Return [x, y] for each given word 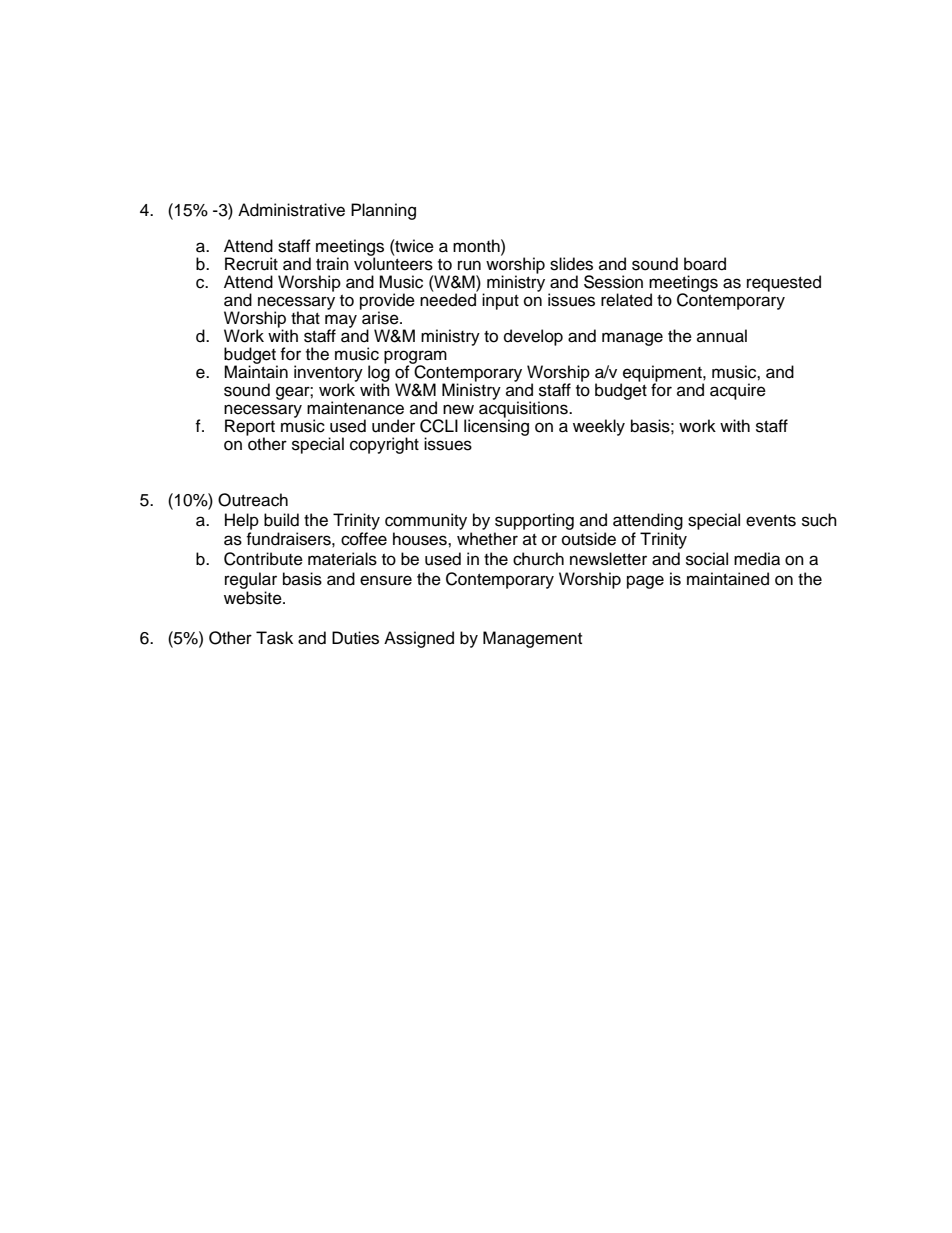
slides [571, 264]
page [645, 582]
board [705, 264]
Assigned [419, 639]
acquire [738, 391]
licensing [496, 426]
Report [250, 428]
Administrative [291, 210]
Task [274, 638]
